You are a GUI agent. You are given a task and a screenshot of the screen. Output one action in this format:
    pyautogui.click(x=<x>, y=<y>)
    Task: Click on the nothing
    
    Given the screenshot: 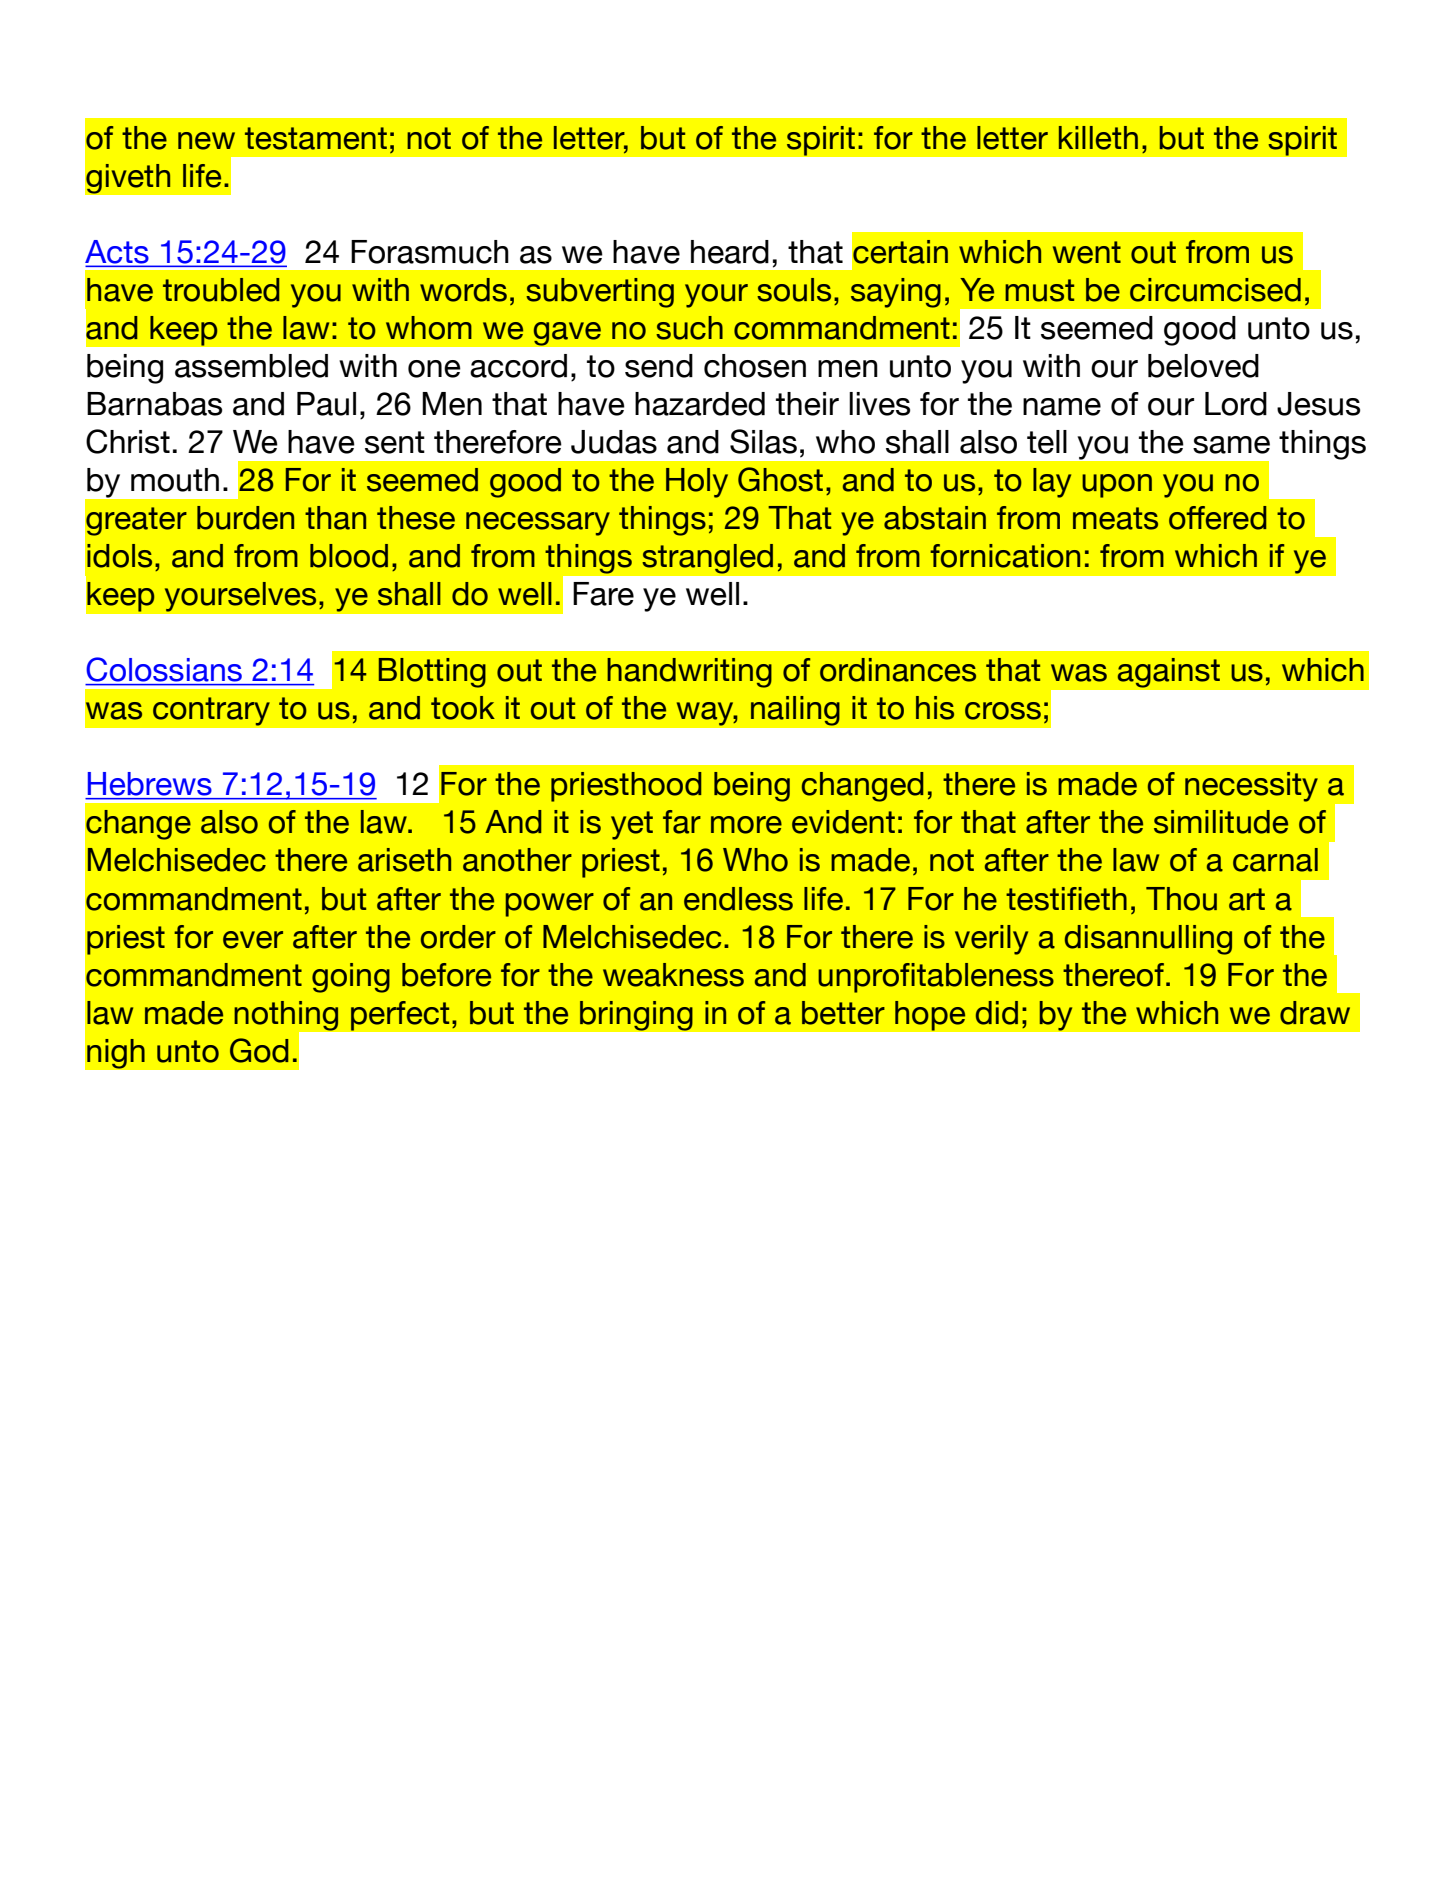 What is the action you would take?
    pyautogui.click(x=287, y=1017)
